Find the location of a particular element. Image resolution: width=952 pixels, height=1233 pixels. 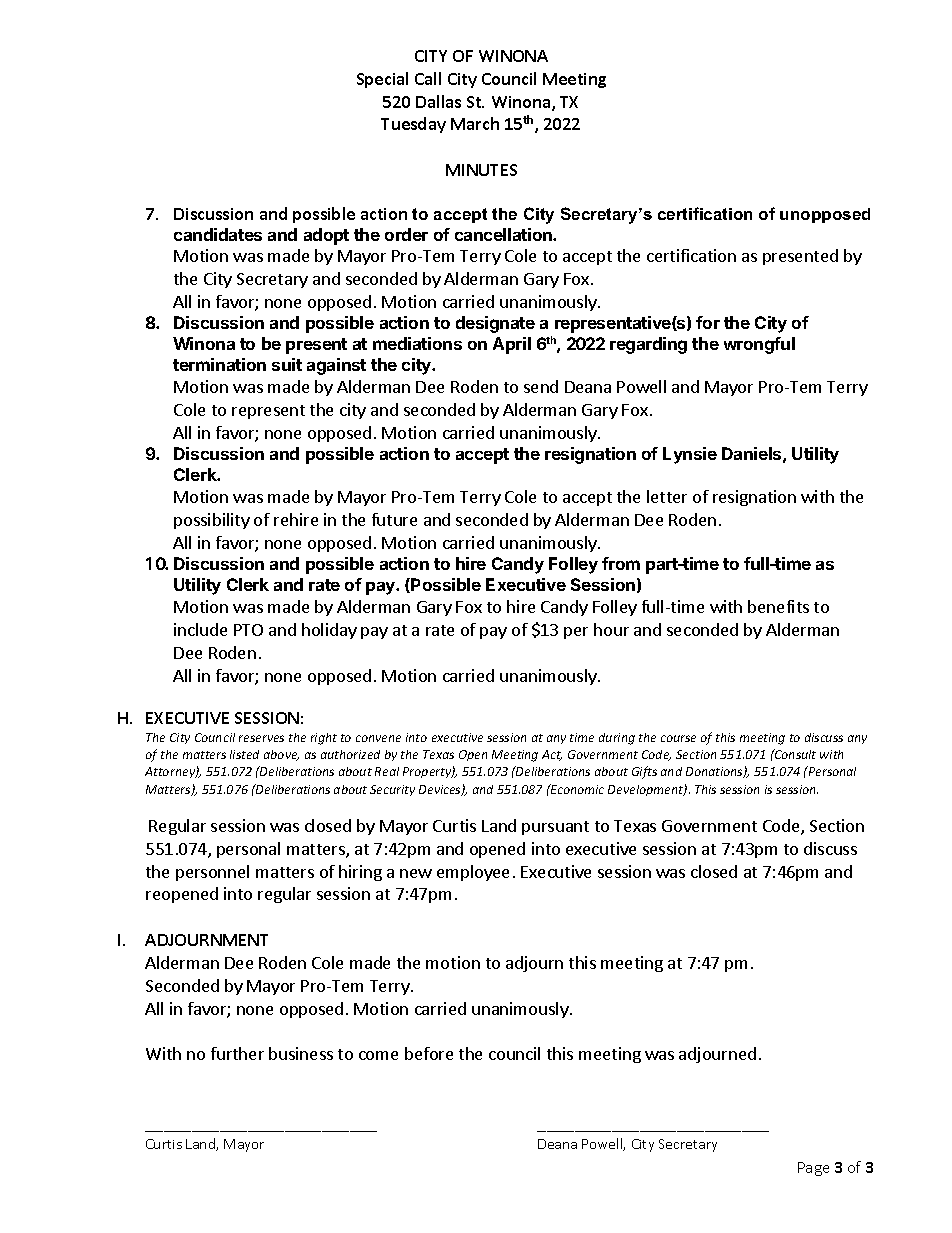

employee is located at coordinates (473, 873).
